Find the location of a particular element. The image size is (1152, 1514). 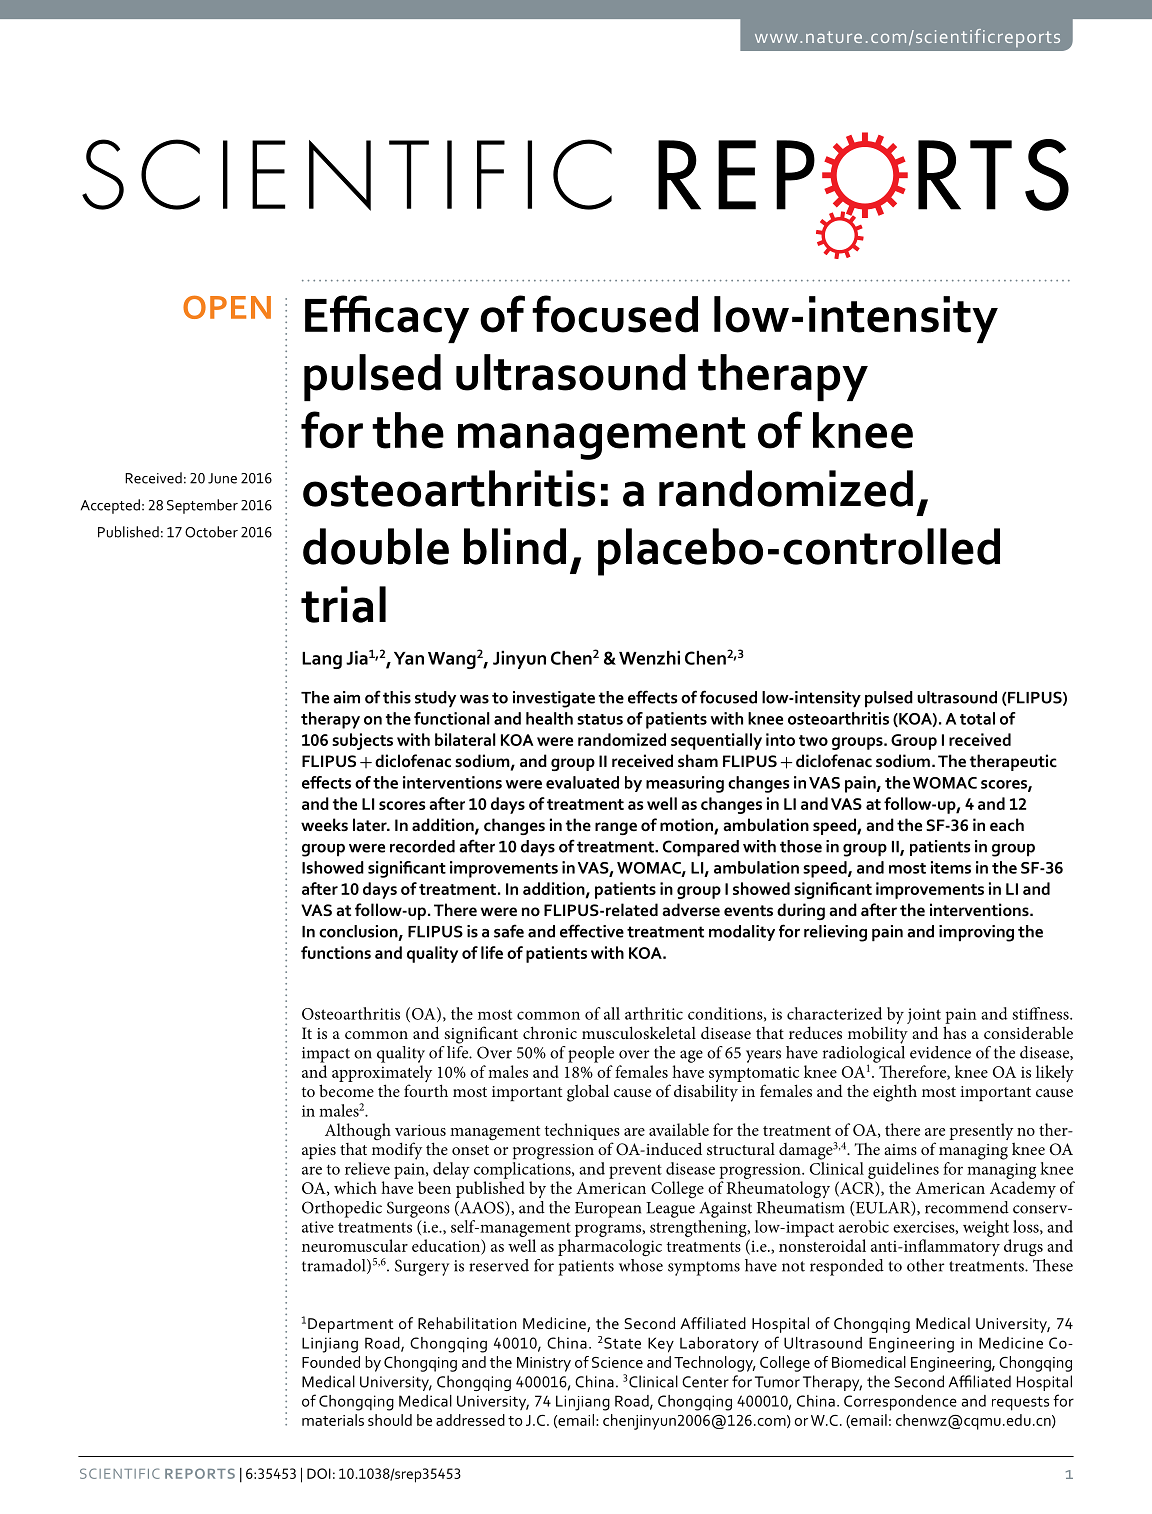

investigate is located at coordinates (554, 699).
